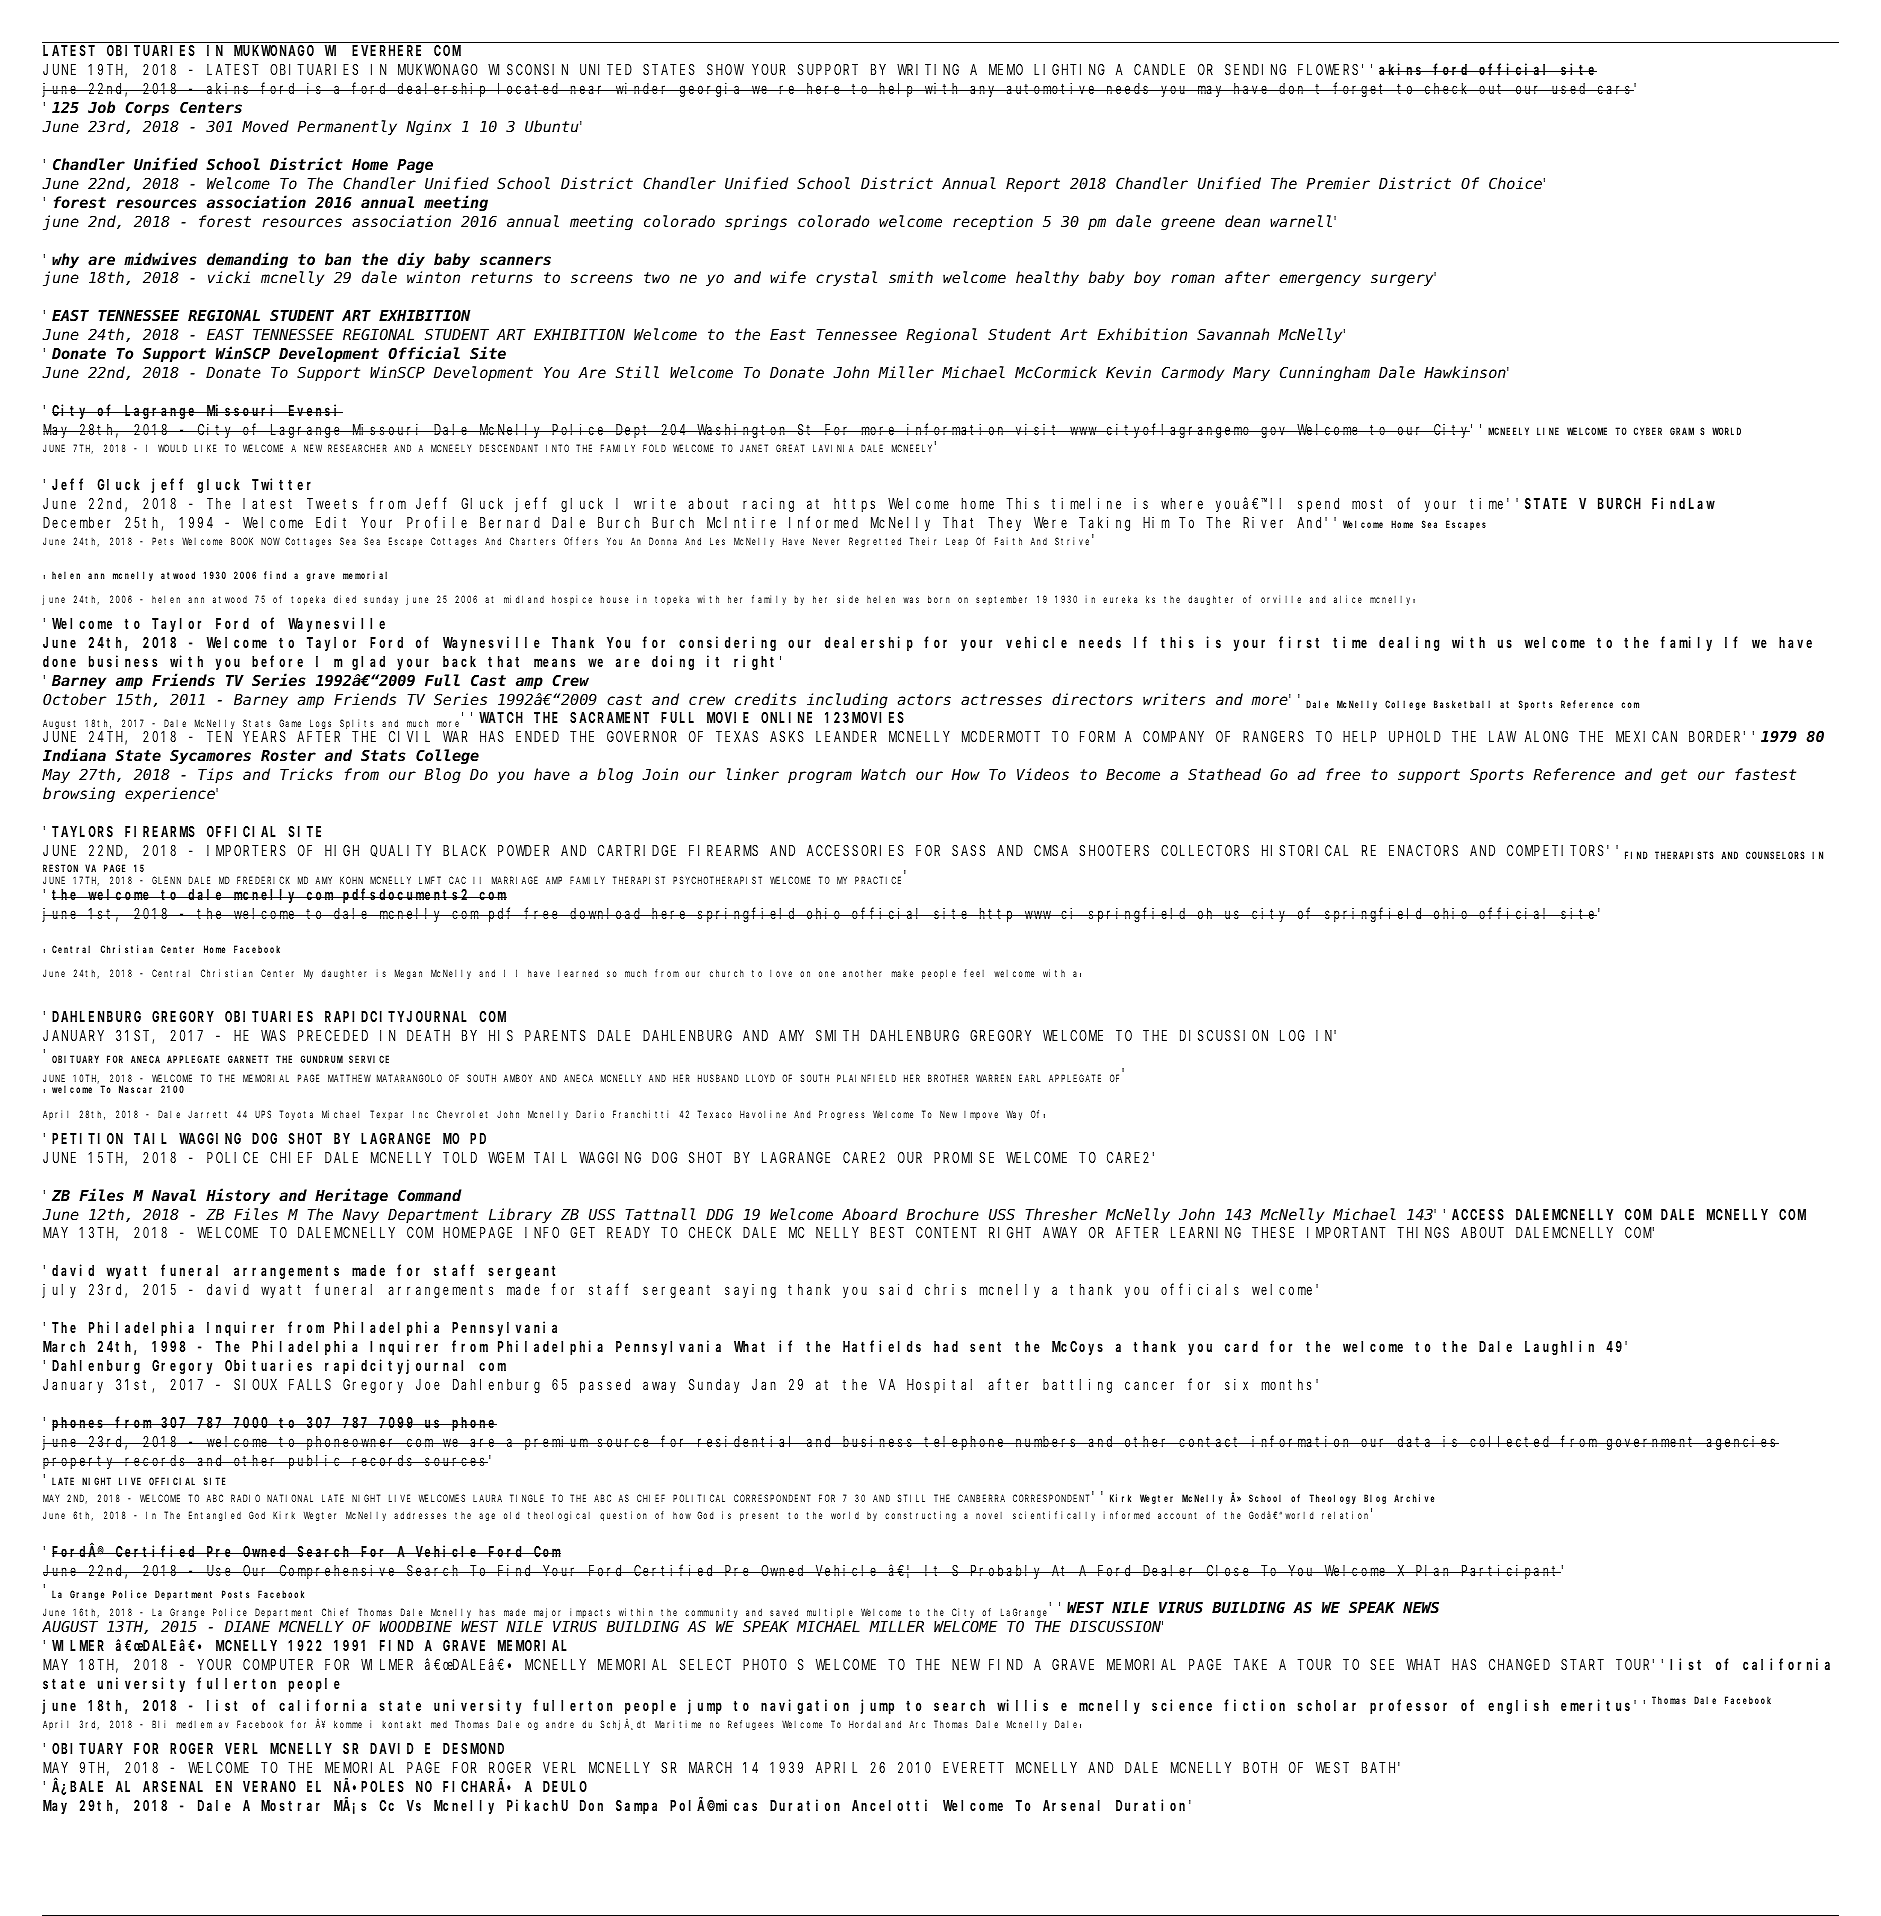 The height and width of the page is (1916, 1881). Describe the element at coordinates (255, 1384) in the page. I see `SIOUX` at that location.
